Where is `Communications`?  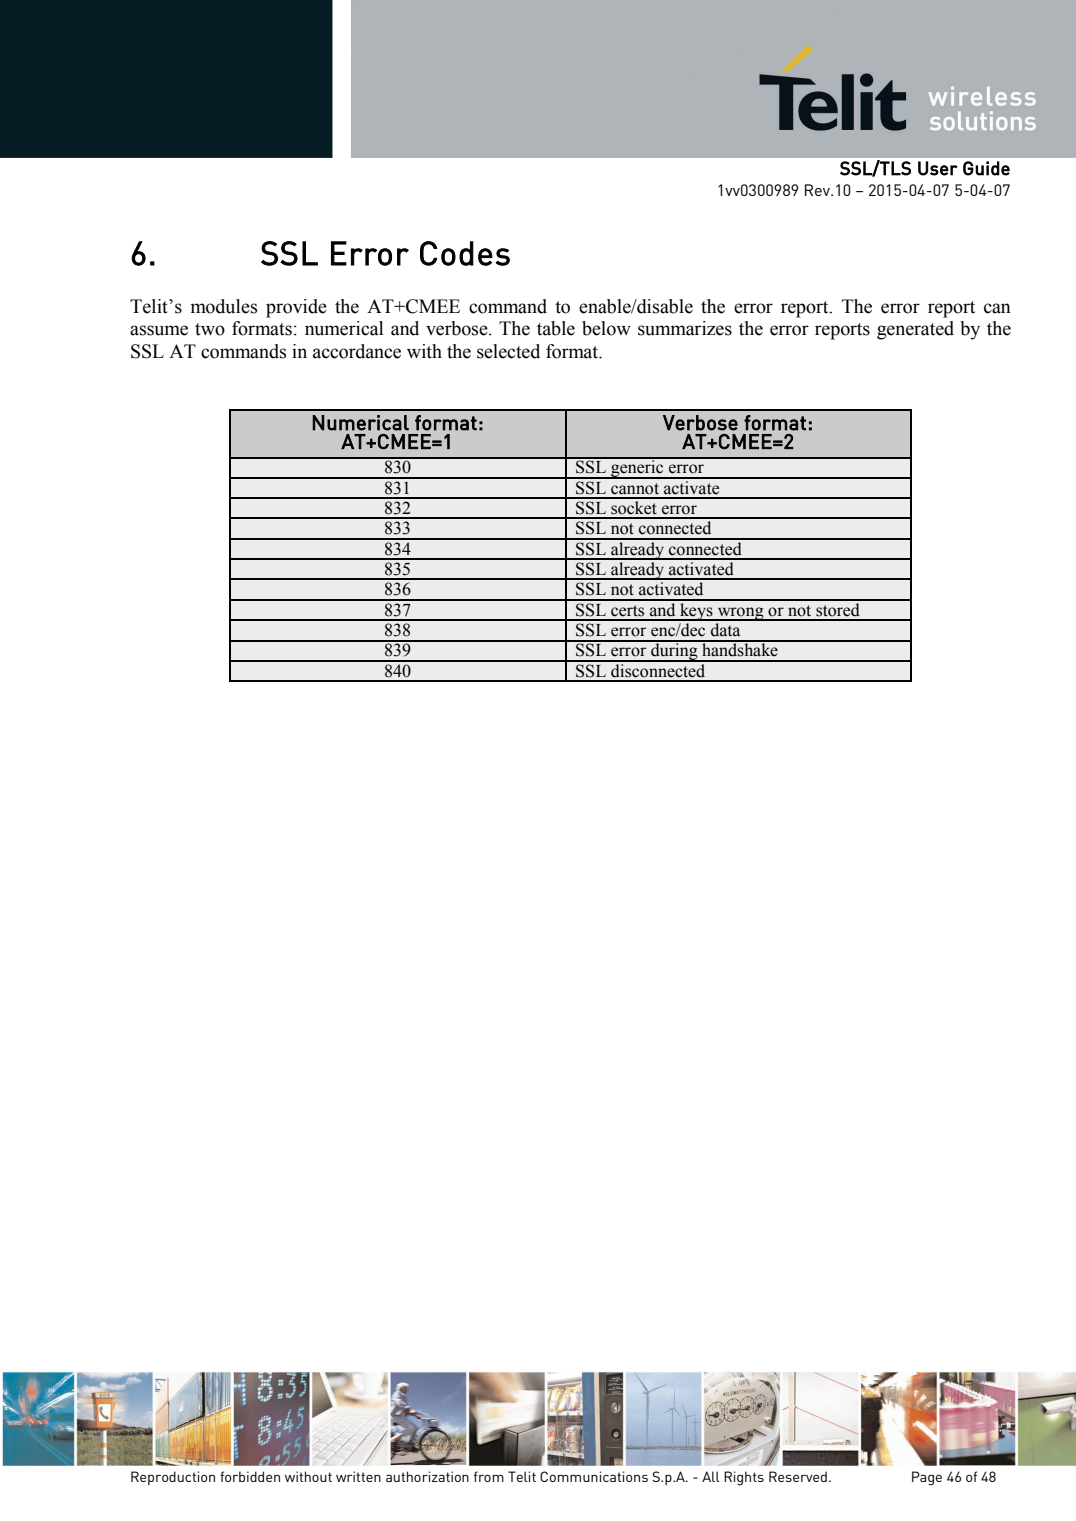
Communications is located at coordinates (594, 1476).
